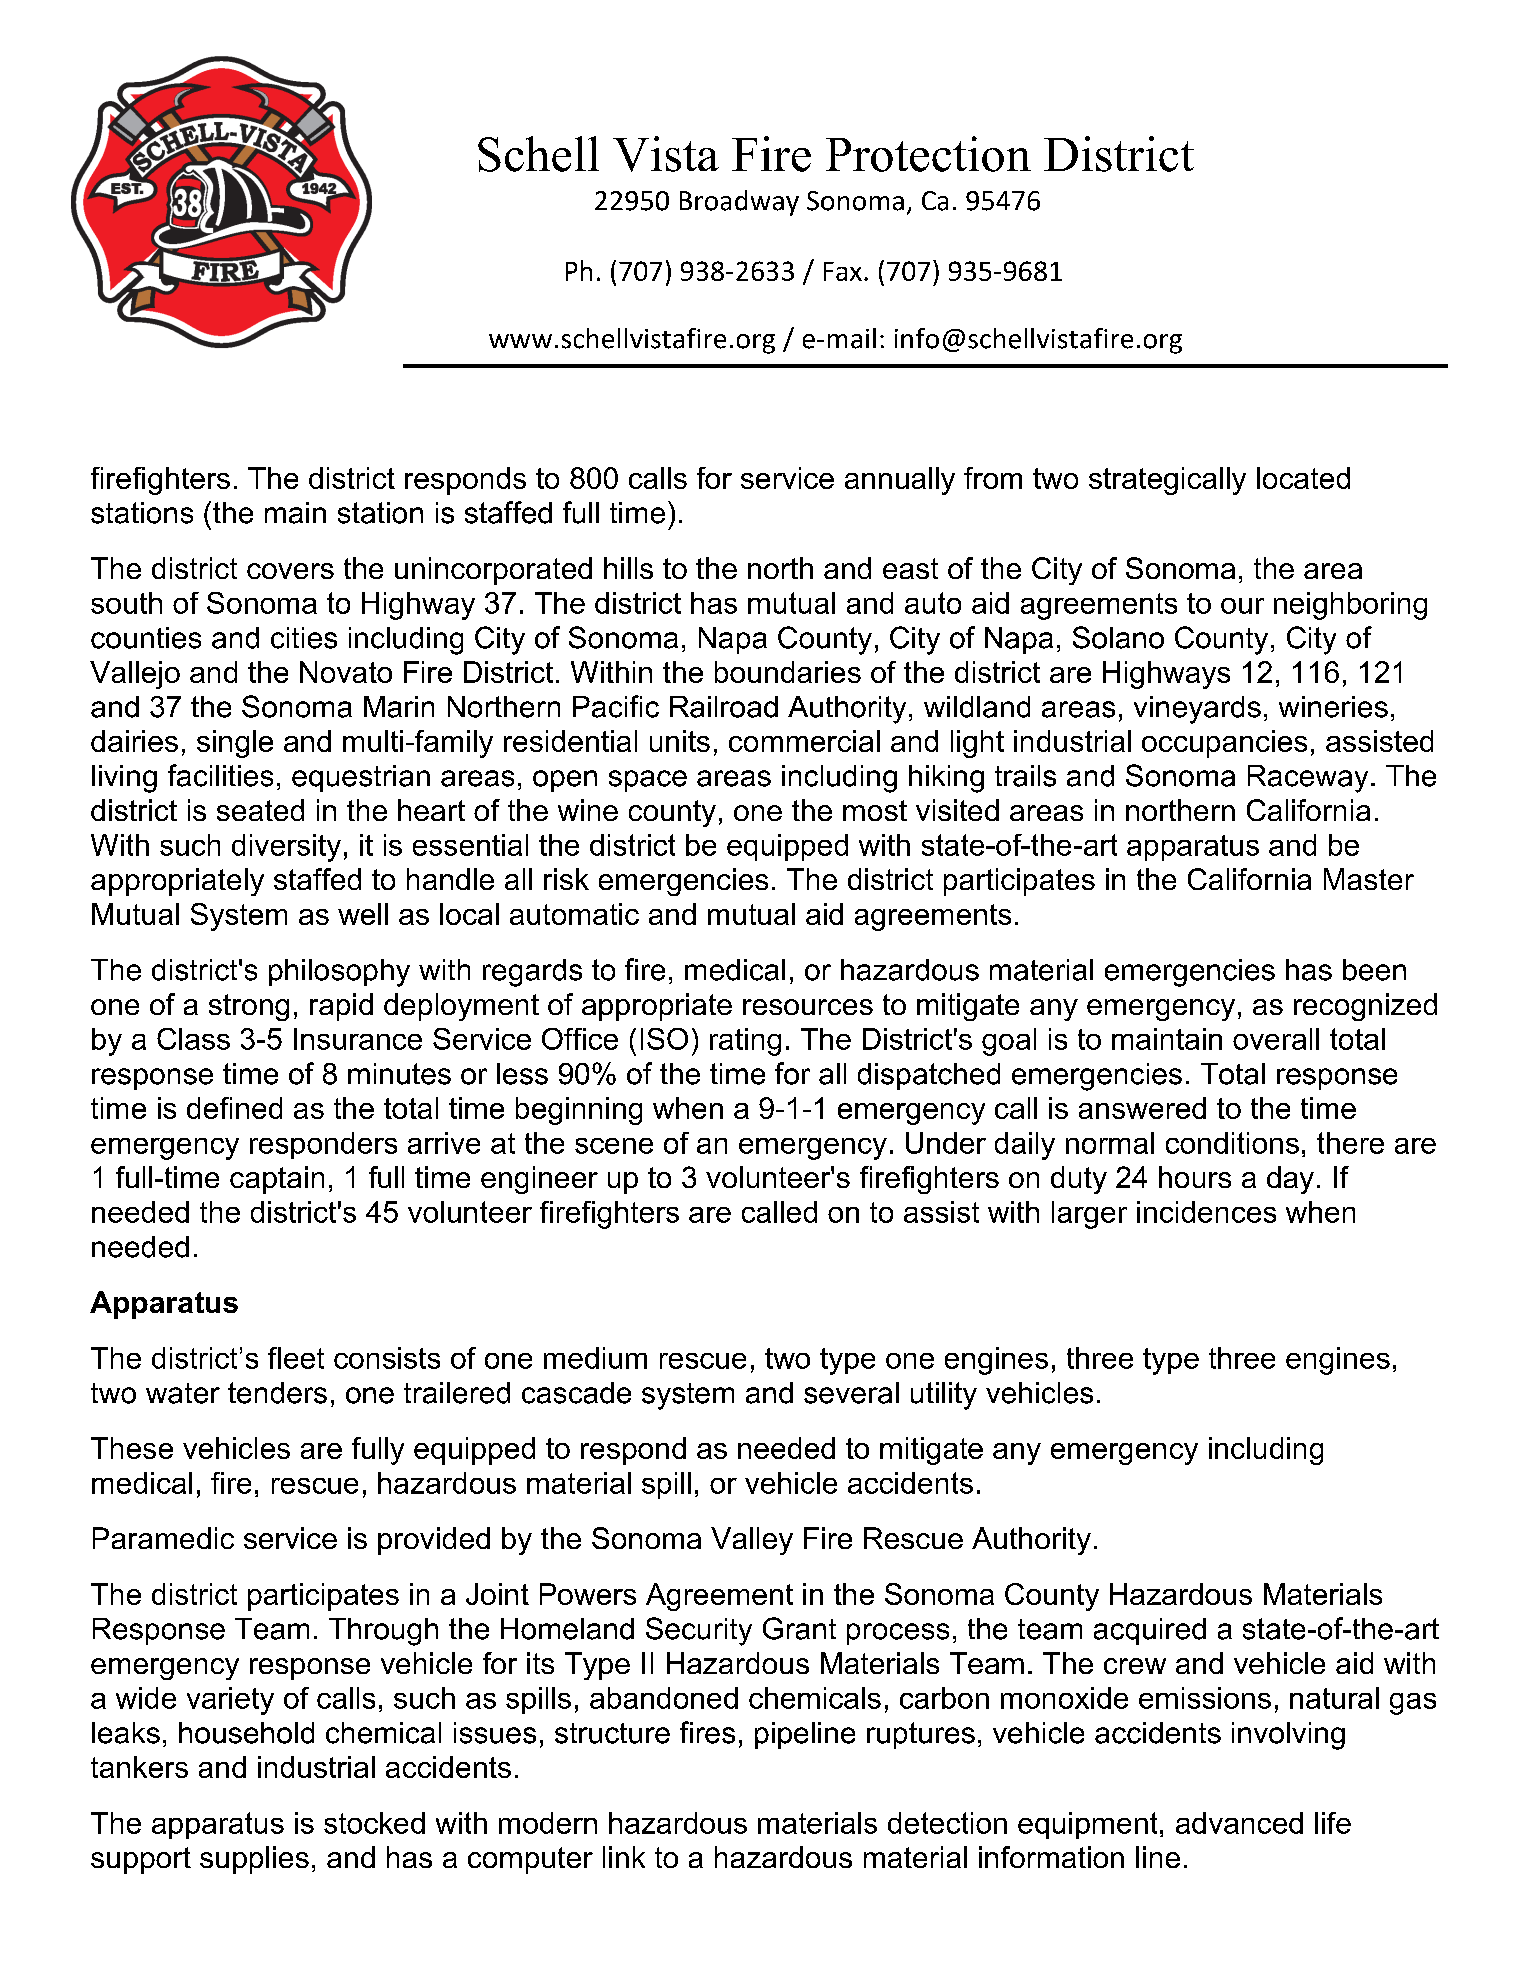 The height and width of the screenshot is (1986, 1535). I want to click on located, so click(1303, 478).
